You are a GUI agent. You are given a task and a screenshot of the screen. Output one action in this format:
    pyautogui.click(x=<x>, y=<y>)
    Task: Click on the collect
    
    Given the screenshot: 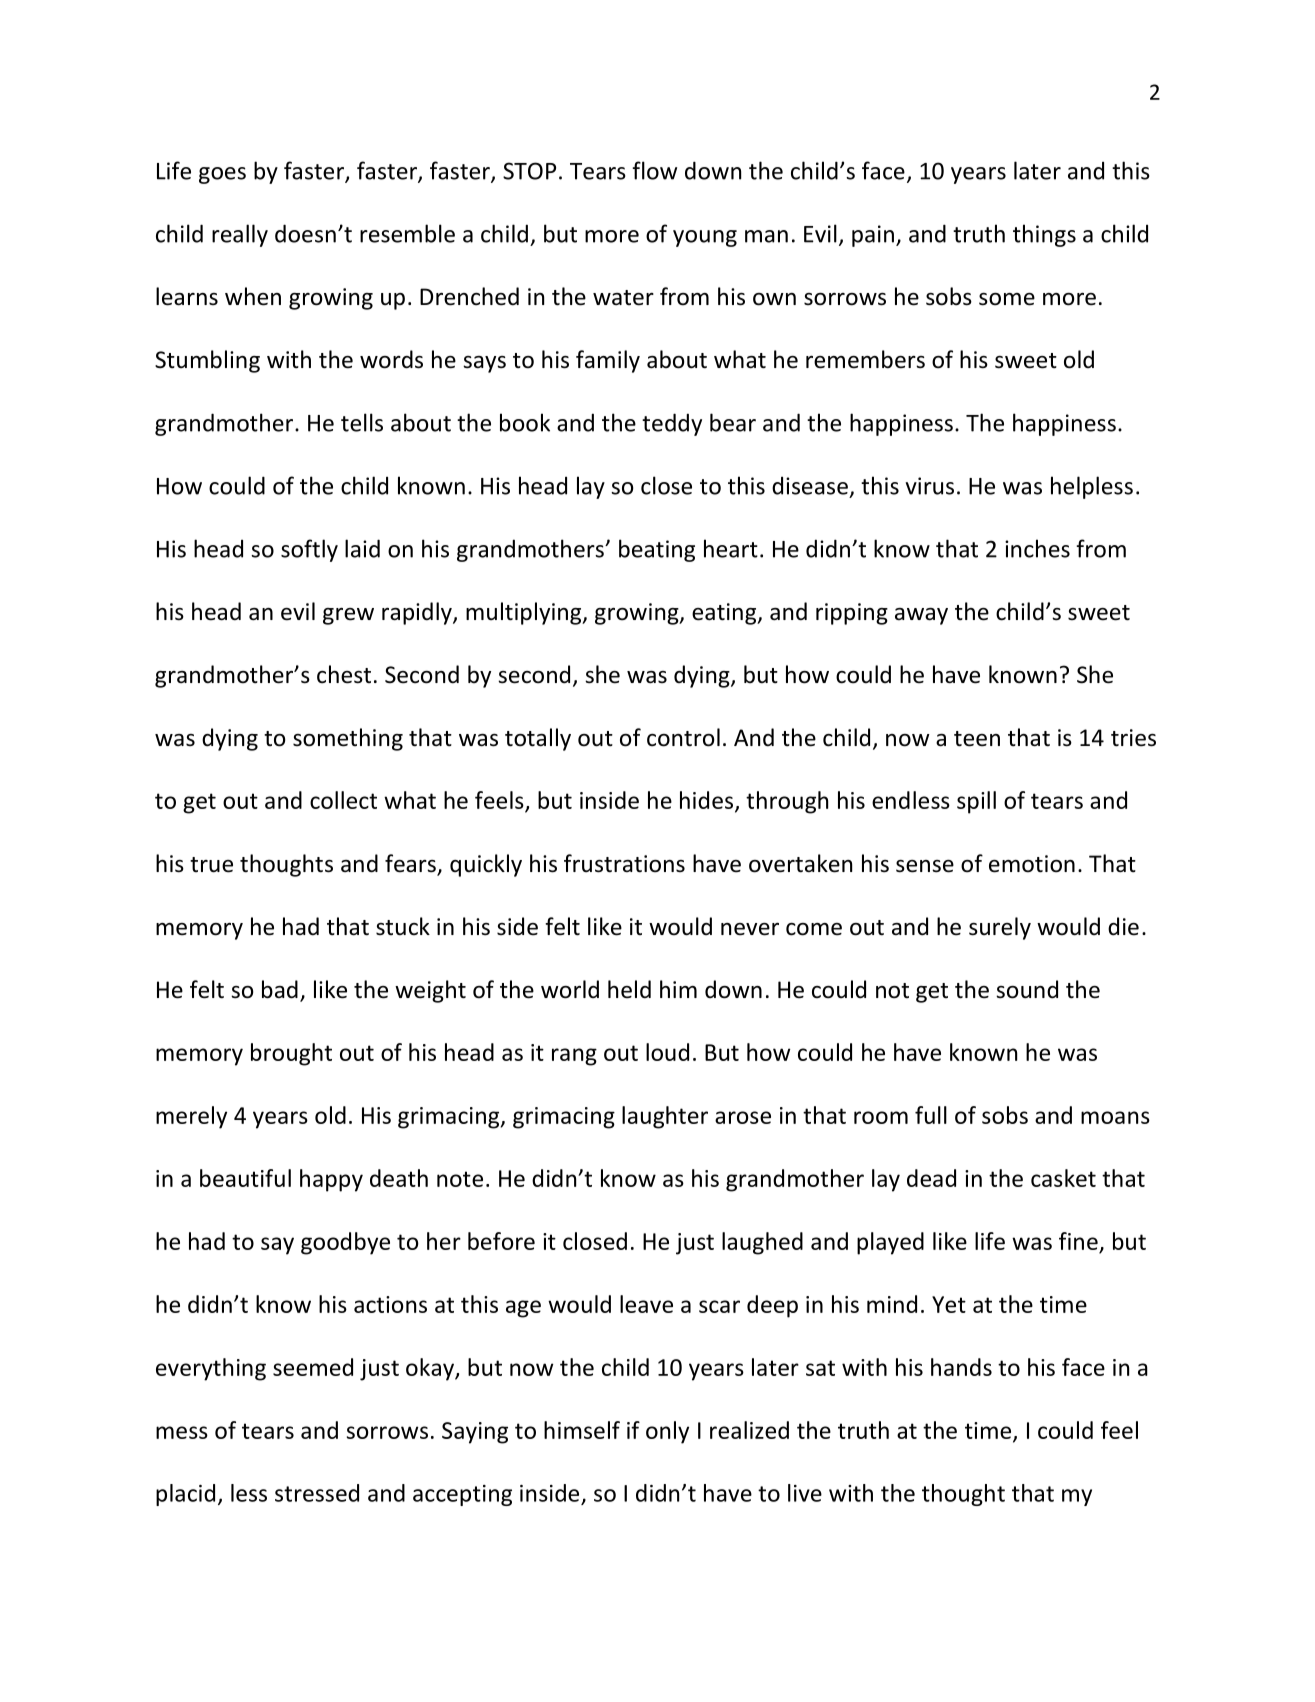 What is the action you would take?
    pyautogui.click(x=343, y=800)
